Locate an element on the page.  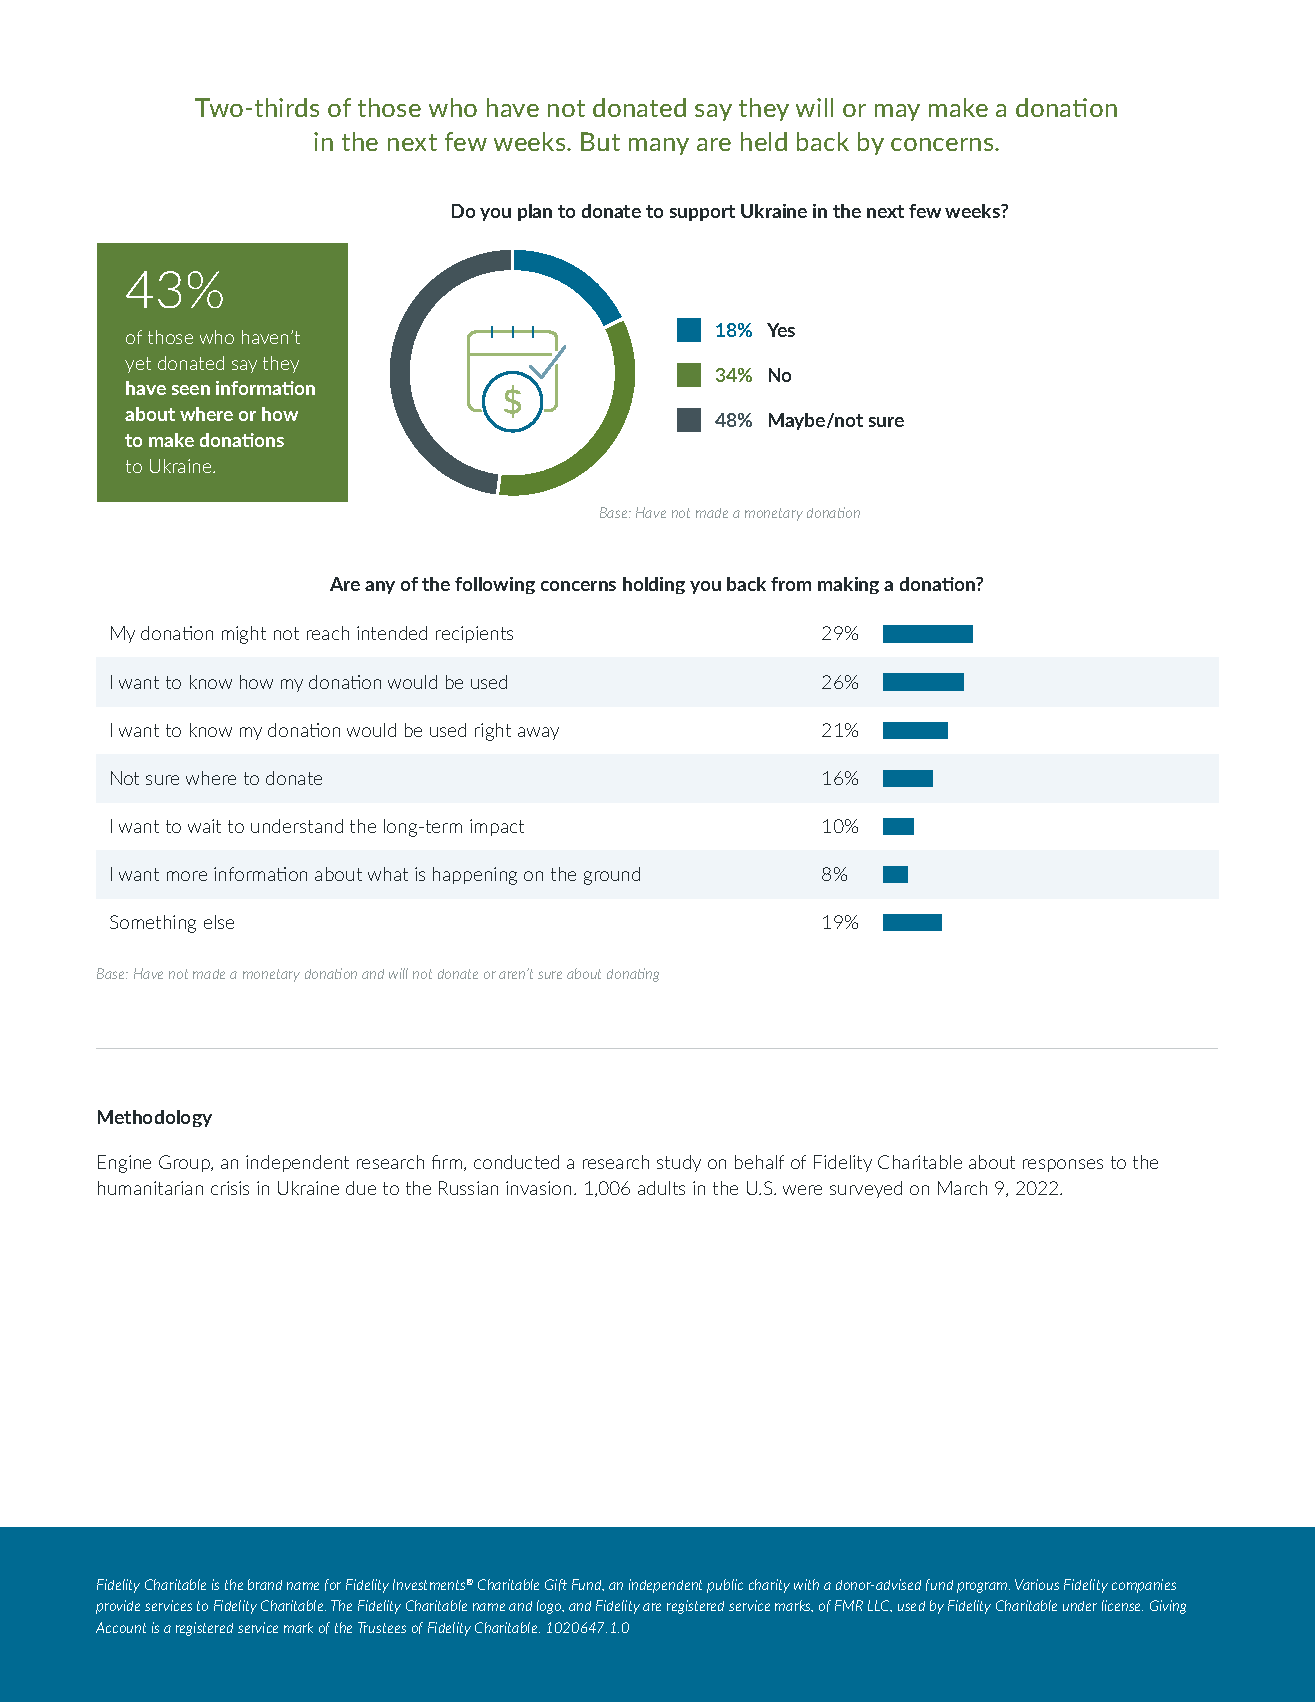
held is located at coordinates (764, 141).
